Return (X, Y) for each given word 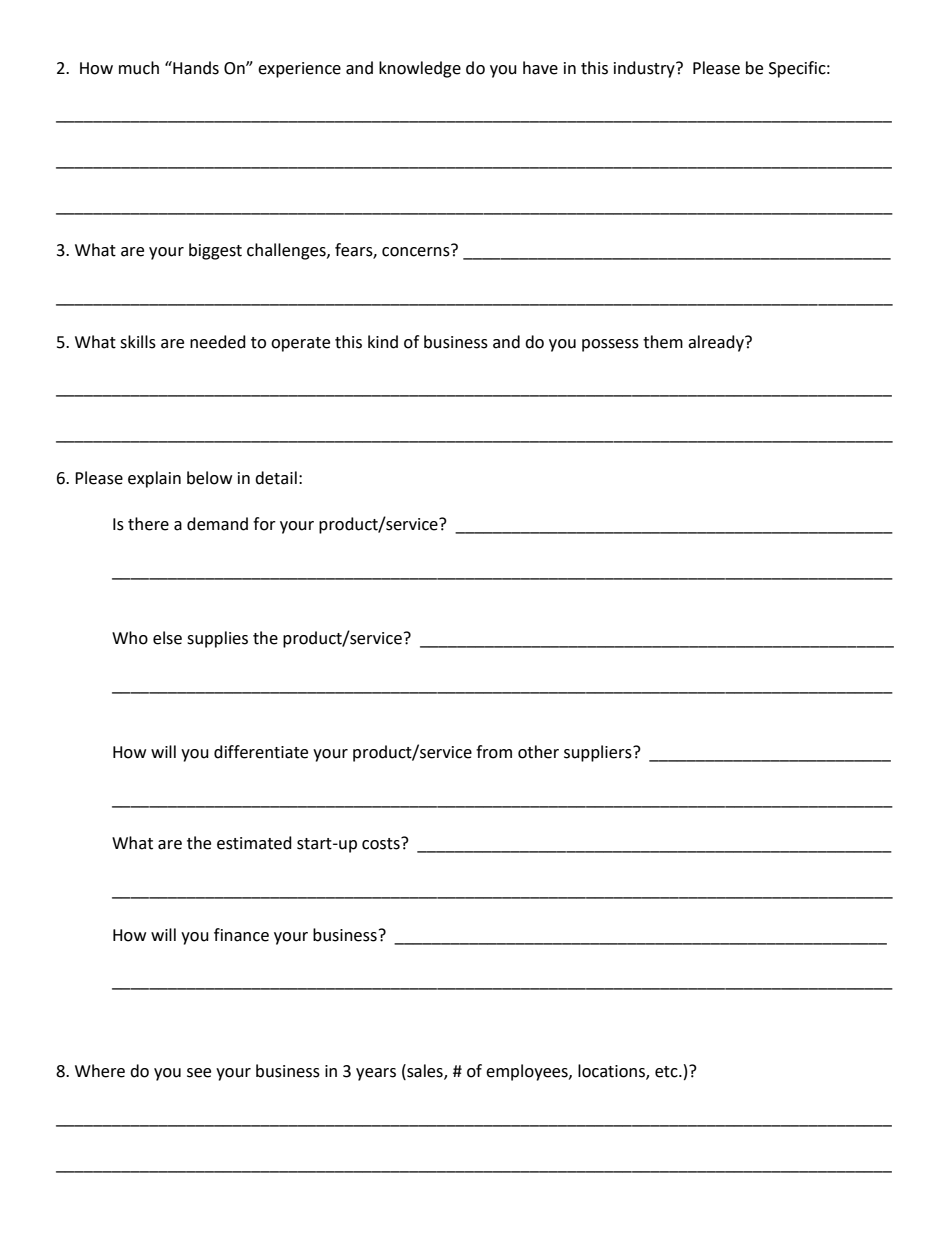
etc (667, 1072)
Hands (195, 68)
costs (382, 843)
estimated (254, 843)
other (538, 752)
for (264, 524)
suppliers (599, 753)
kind (383, 342)
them (663, 342)
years (376, 1074)
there (148, 524)
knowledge (420, 69)
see (199, 1073)
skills (138, 342)
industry (645, 69)
